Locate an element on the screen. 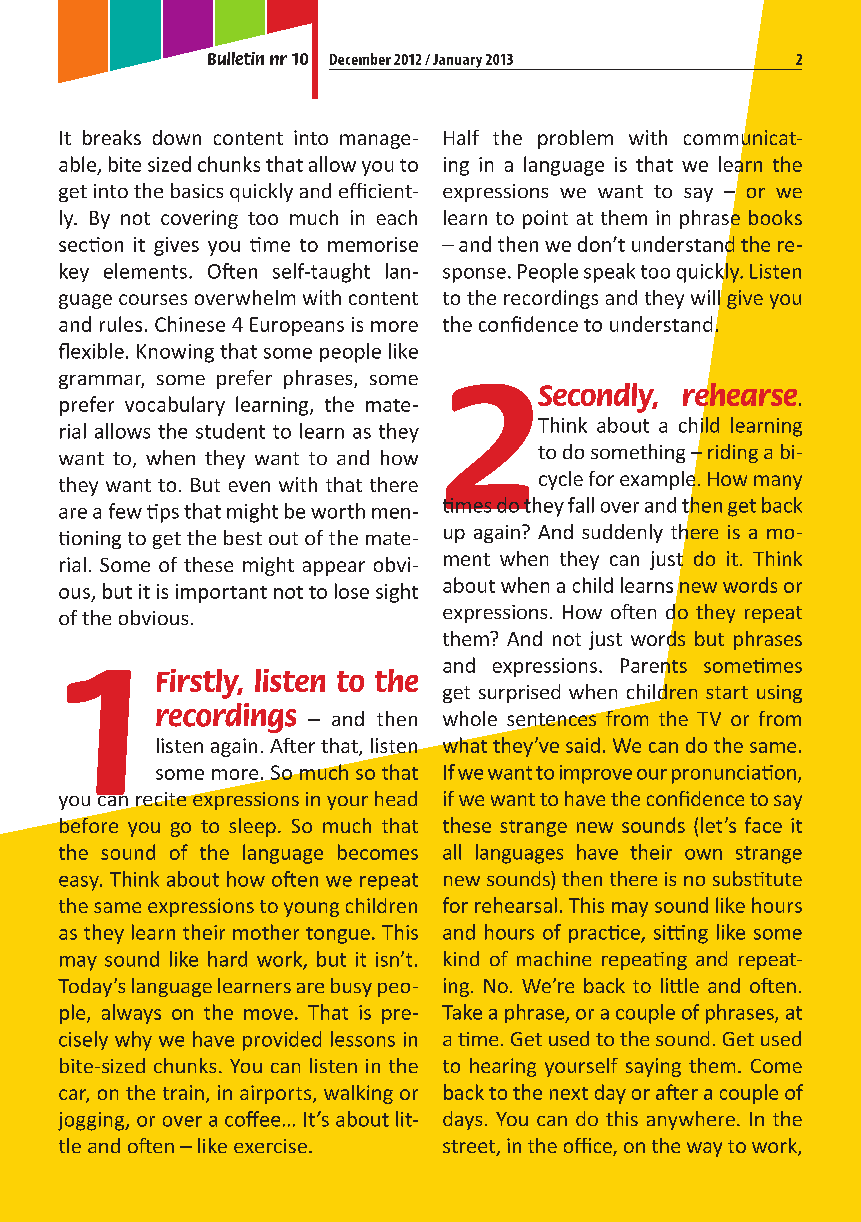  January is located at coordinates (457, 62).
